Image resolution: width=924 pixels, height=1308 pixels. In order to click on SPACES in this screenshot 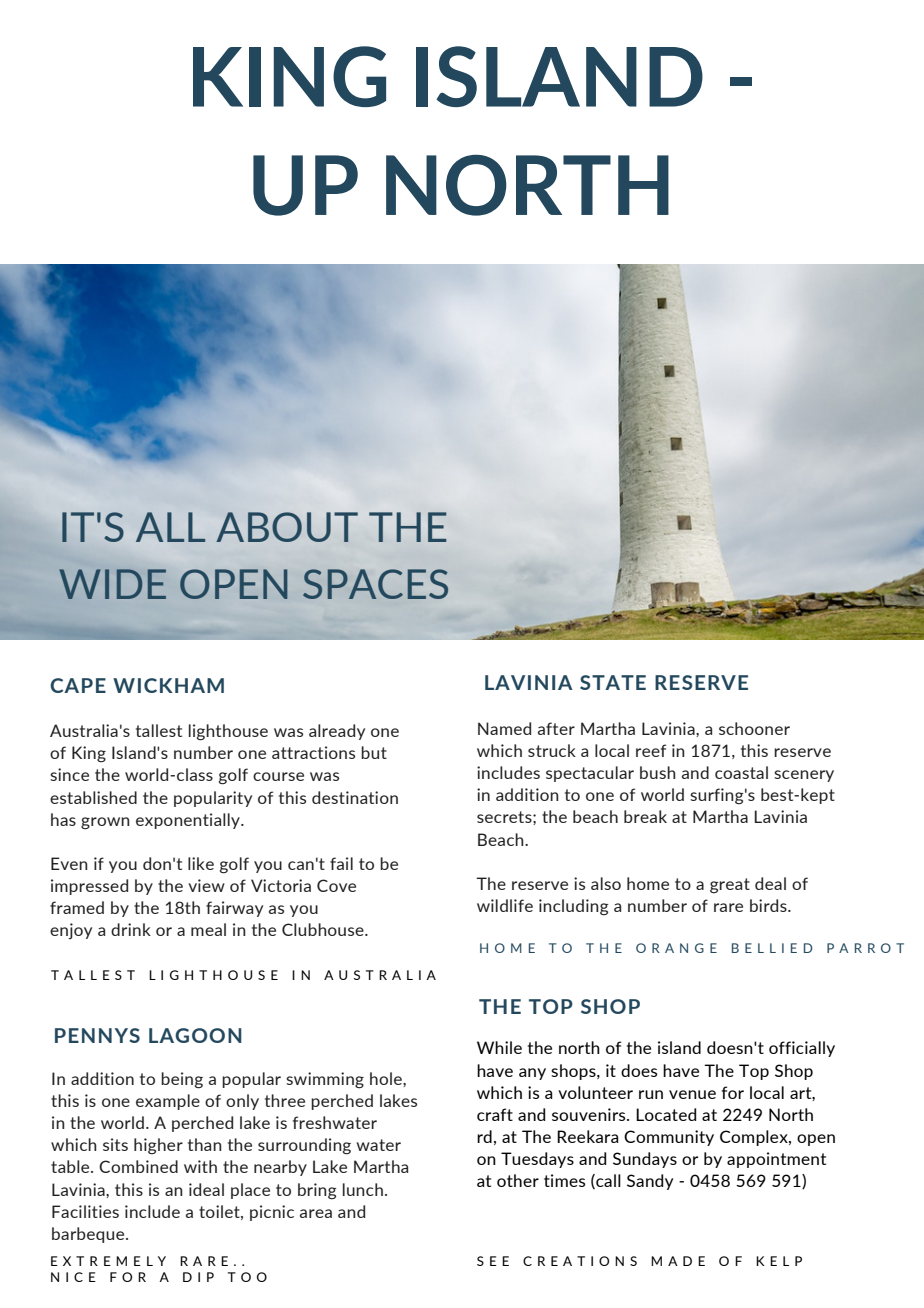, I will do `click(375, 584)`.
